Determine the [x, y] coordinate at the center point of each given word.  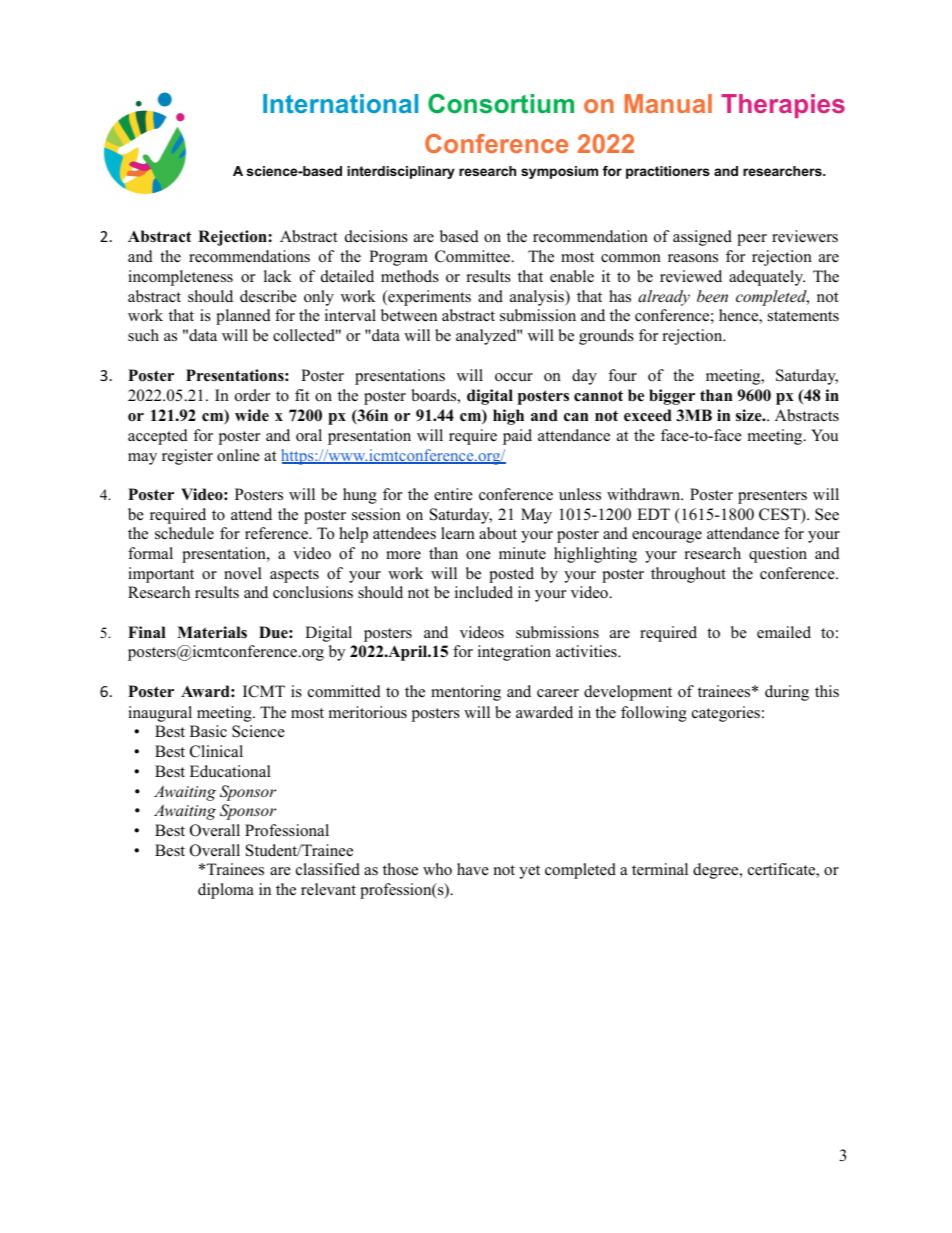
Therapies [783, 106]
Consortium [501, 104]
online [238, 455]
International [340, 103]
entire [453, 494]
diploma [226, 891]
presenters [772, 497]
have [473, 869]
